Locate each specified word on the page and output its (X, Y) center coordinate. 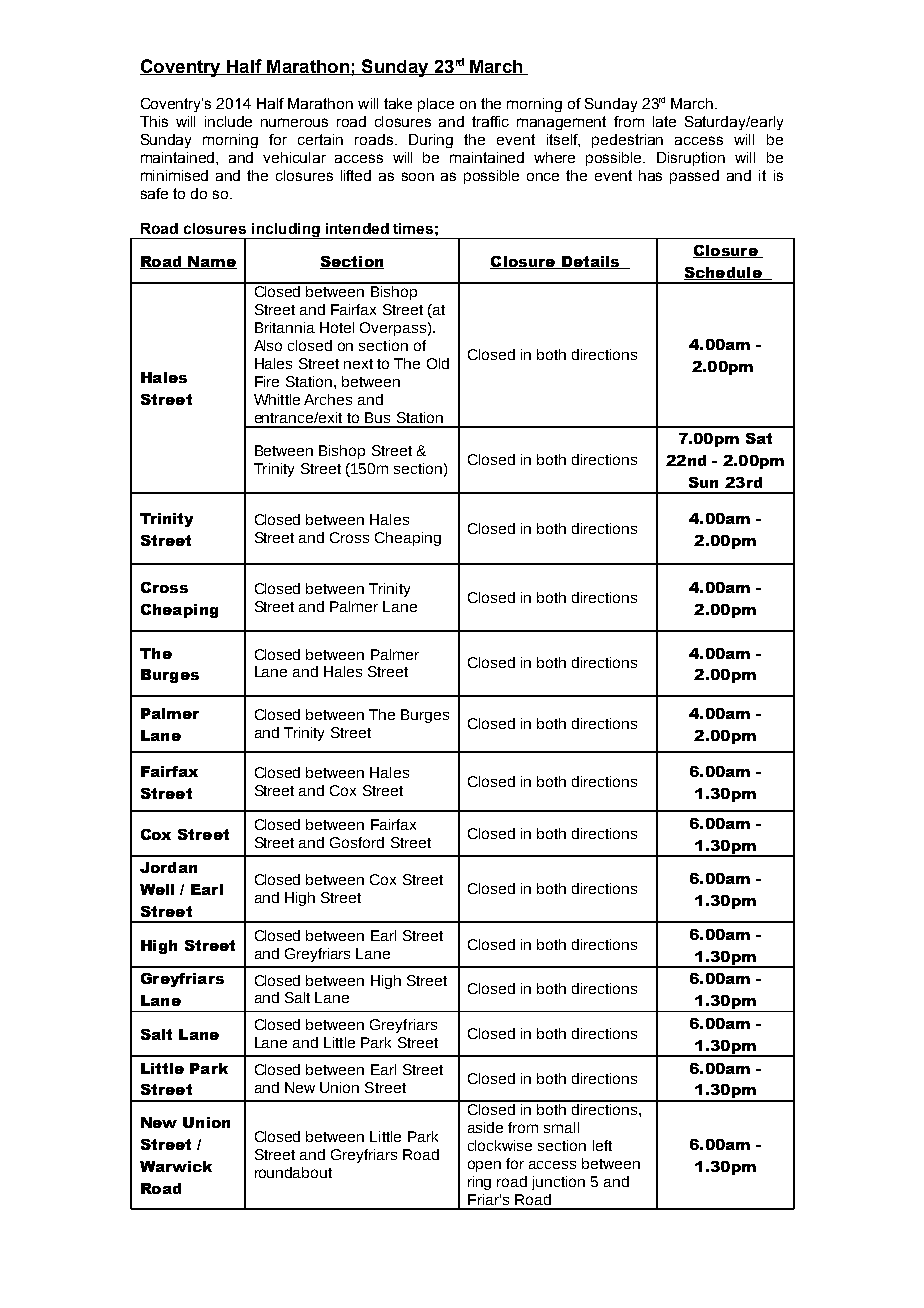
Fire (267, 381)
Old (438, 363)
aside (485, 1127)
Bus (377, 417)
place (436, 105)
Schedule (724, 273)
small (561, 1127)
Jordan (168, 867)
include (228, 121)
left (602, 1145)
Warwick (176, 1166)
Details (590, 262)
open (484, 1166)
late (664, 121)
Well (157, 889)
